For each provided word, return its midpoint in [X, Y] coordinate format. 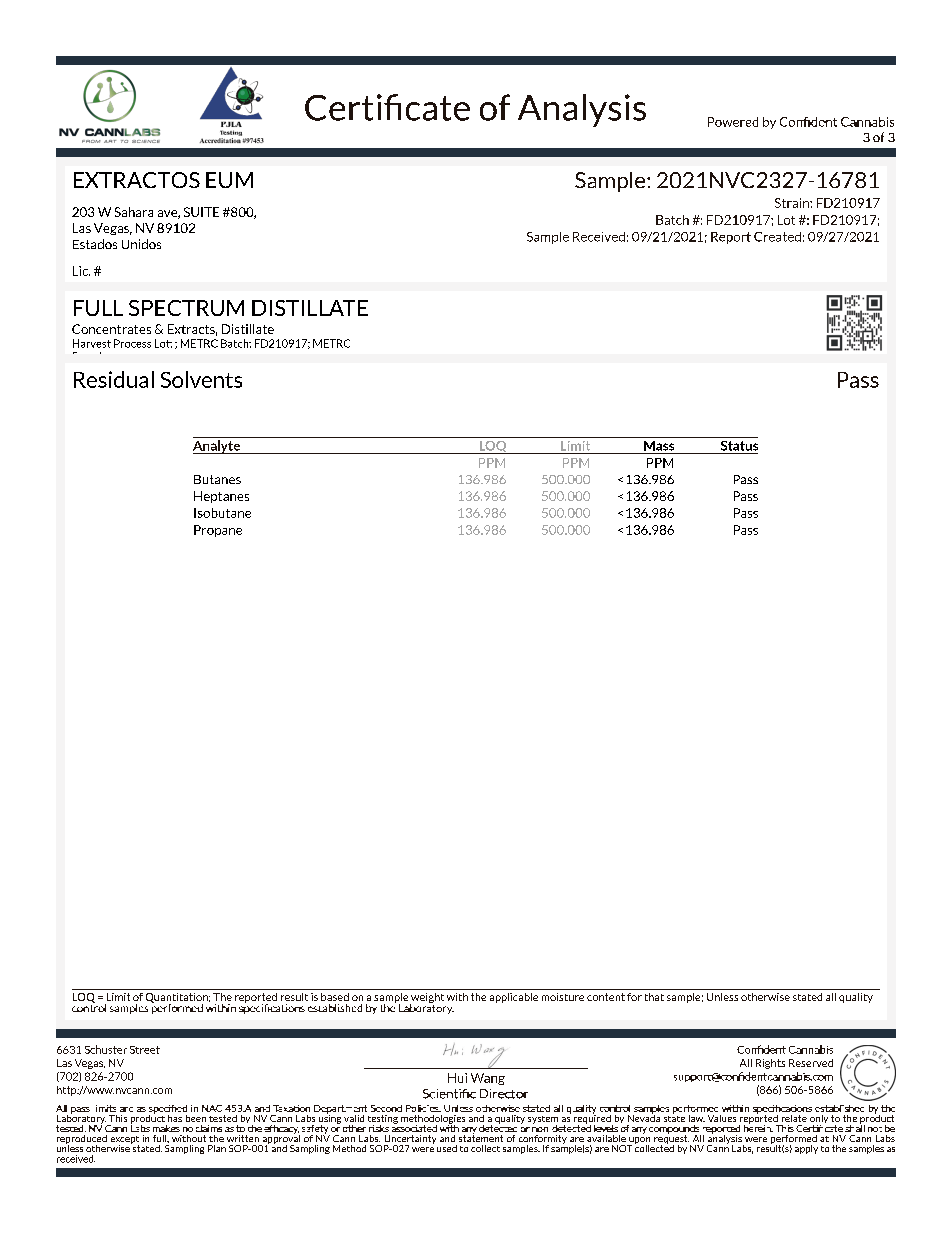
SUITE [201, 212]
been [196, 1118]
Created [777, 237]
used [447, 1148]
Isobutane [222, 513]
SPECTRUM [186, 308]
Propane [218, 531]
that [654, 997]
